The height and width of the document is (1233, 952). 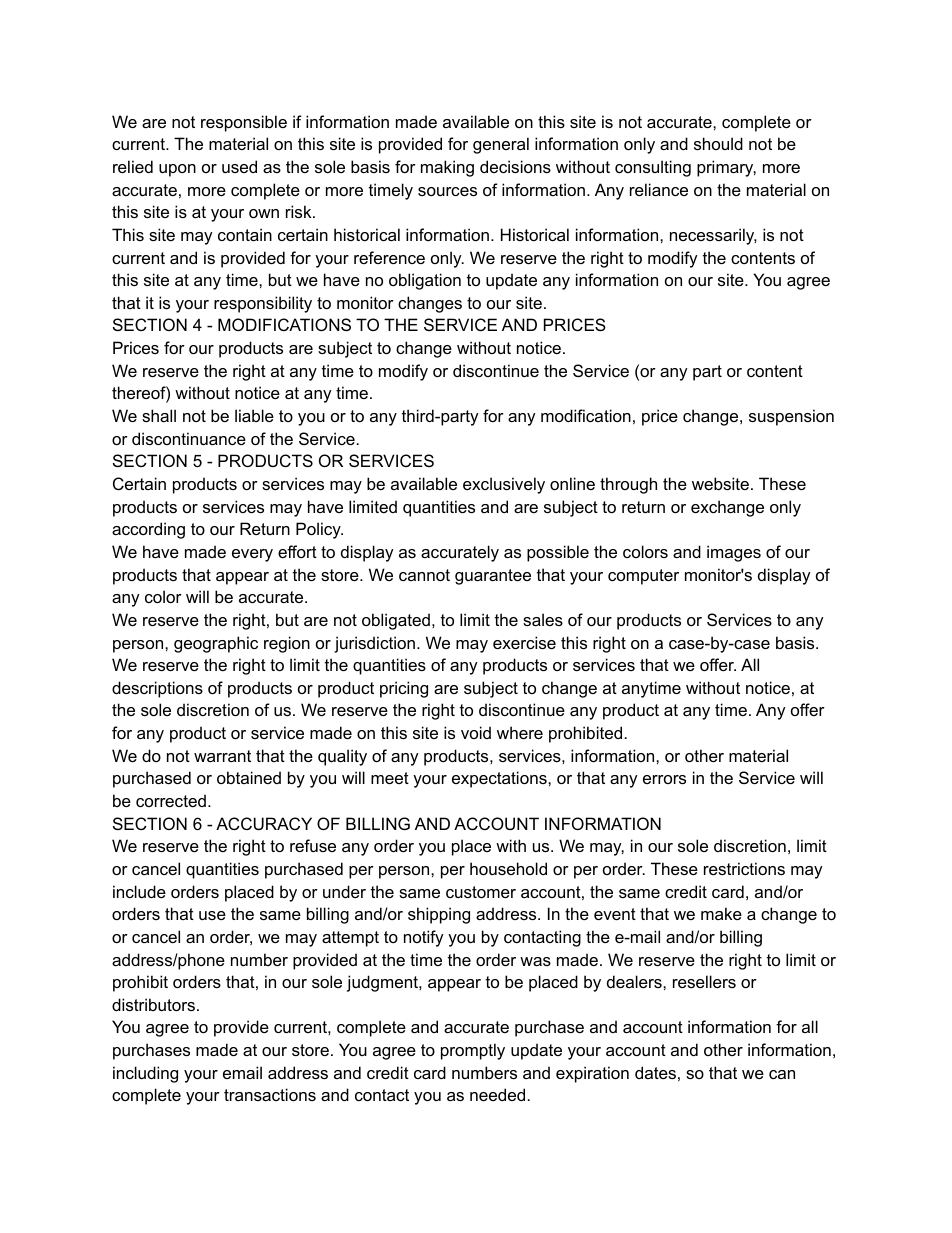 I want to click on dates, so click(x=655, y=1072).
